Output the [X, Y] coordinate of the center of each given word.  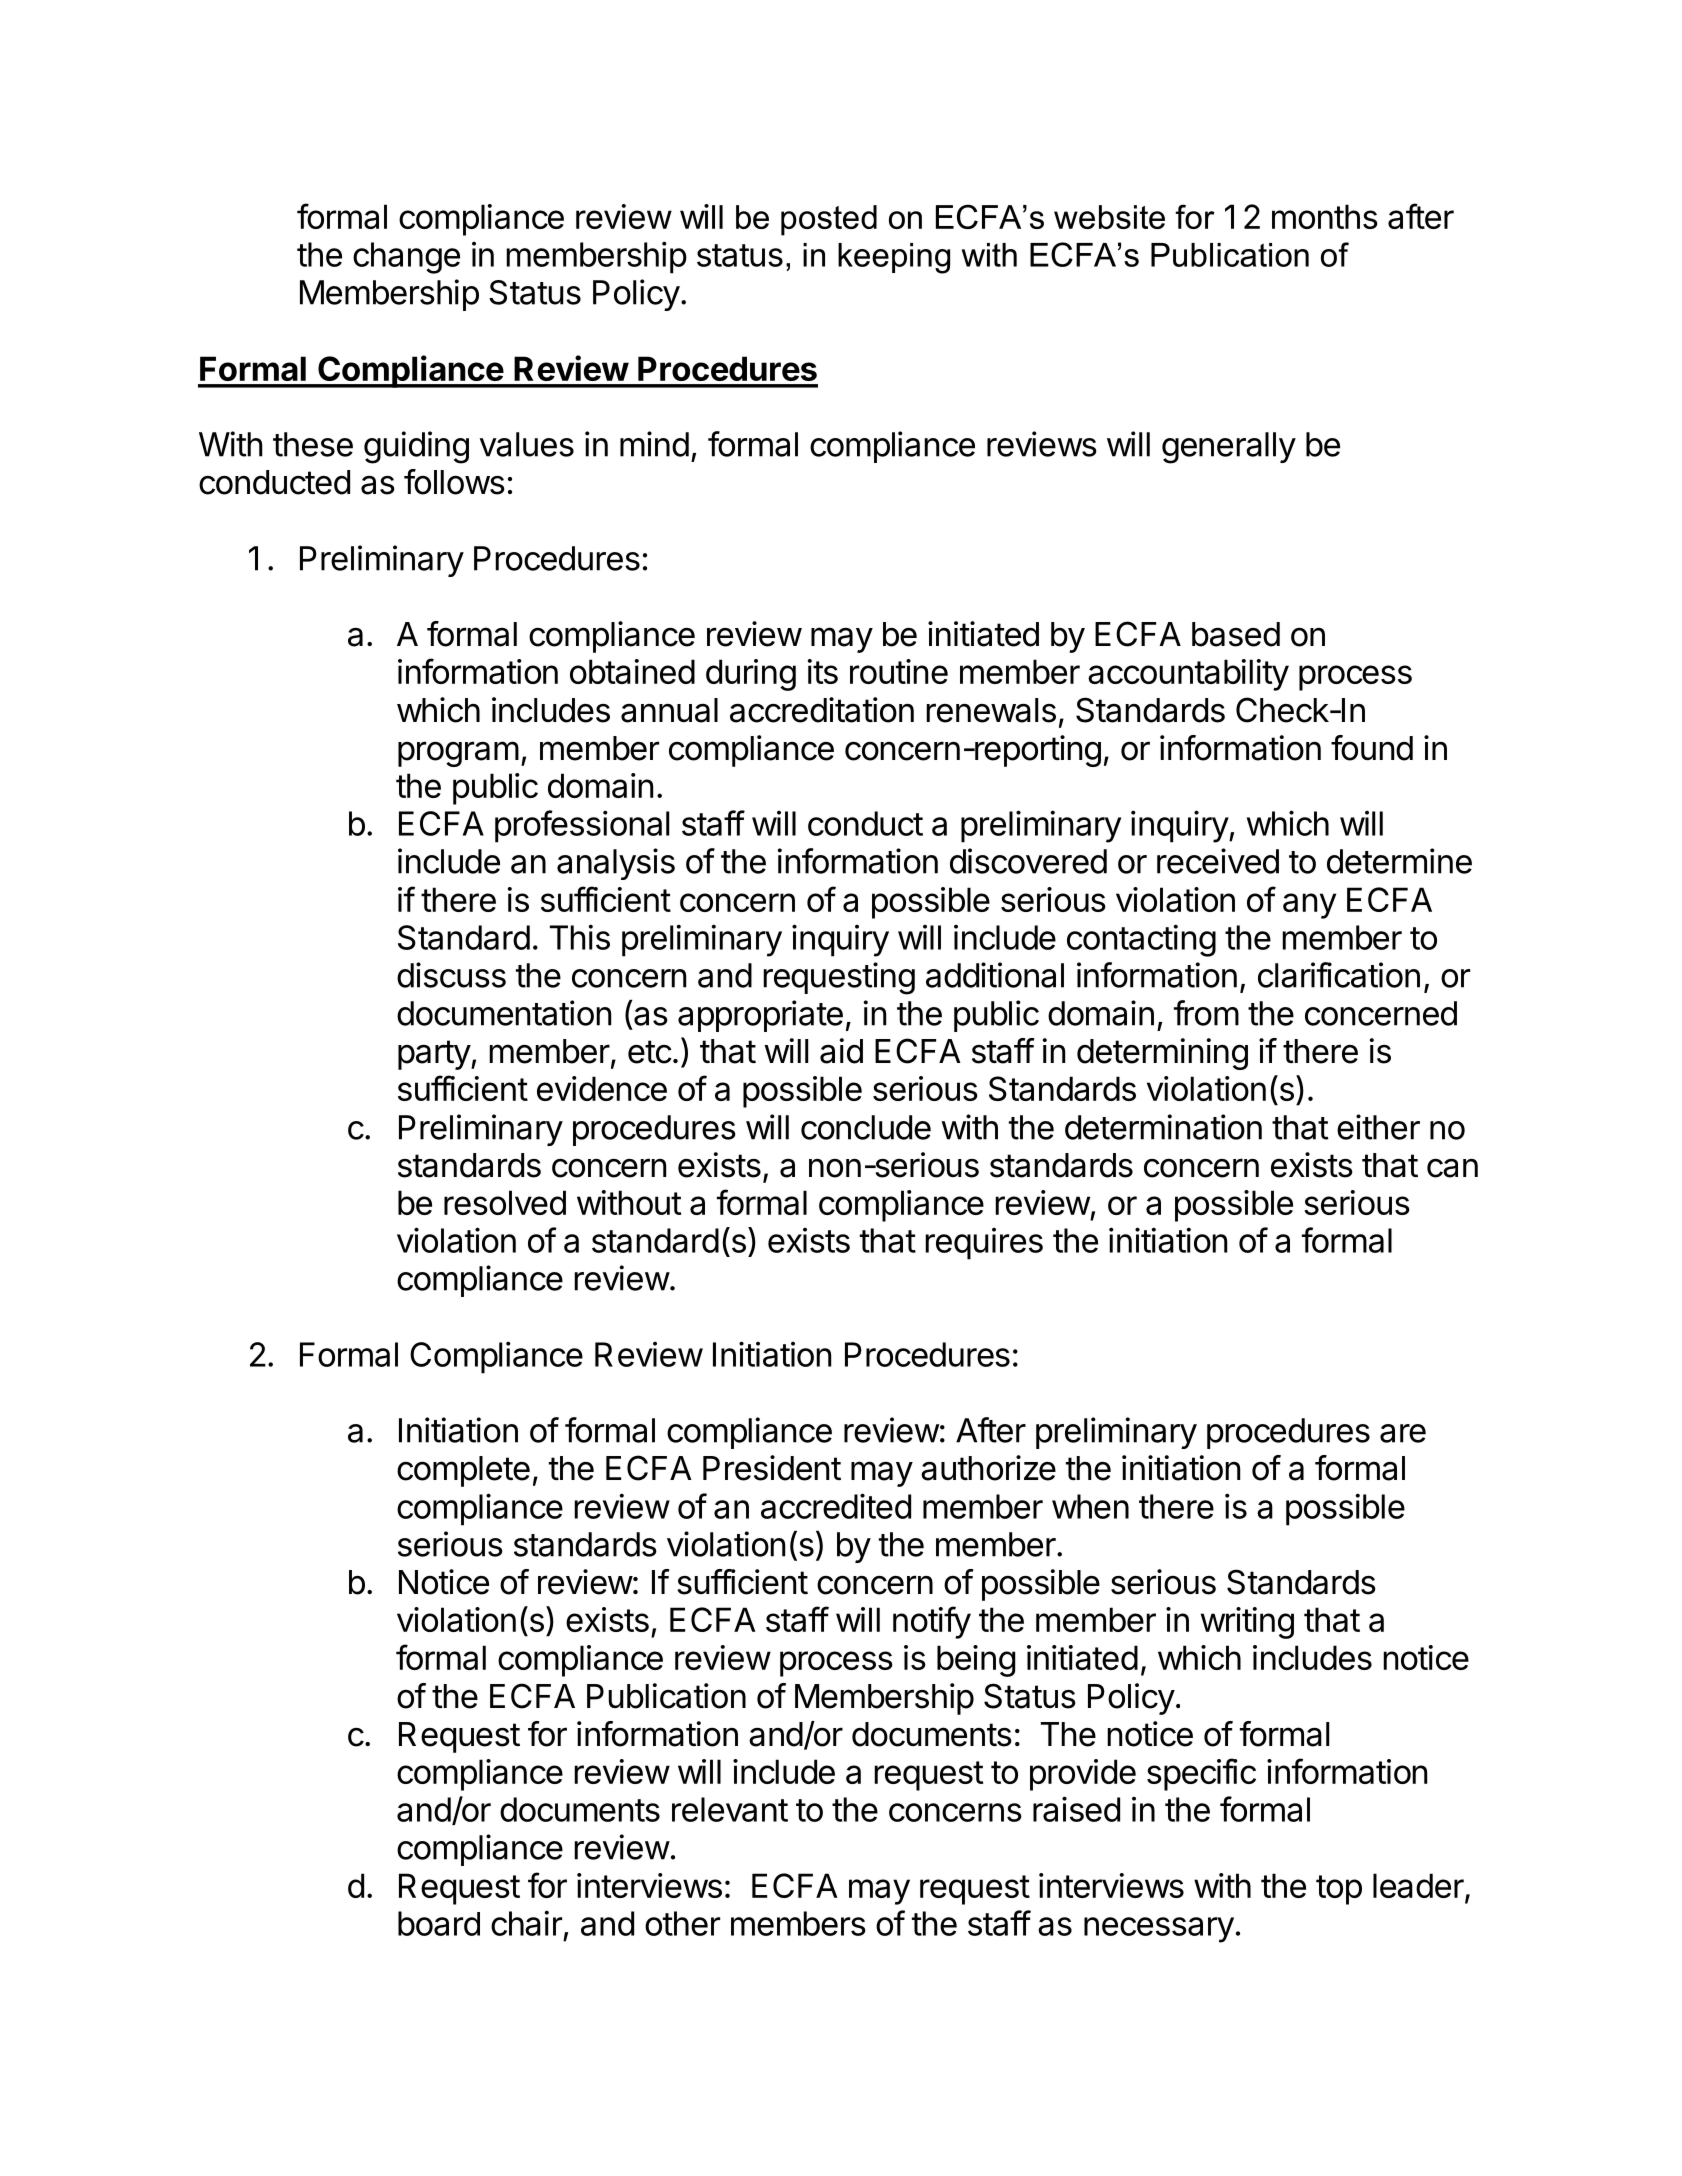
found [1372, 748]
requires [984, 1244]
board [439, 1923]
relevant [730, 1809]
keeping [894, 258]
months [1325, 216]
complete [463, 1471]
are [1403, 1433]
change [406, 258]
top [1339, 1890]
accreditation [822, 710]
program [458, 754]
